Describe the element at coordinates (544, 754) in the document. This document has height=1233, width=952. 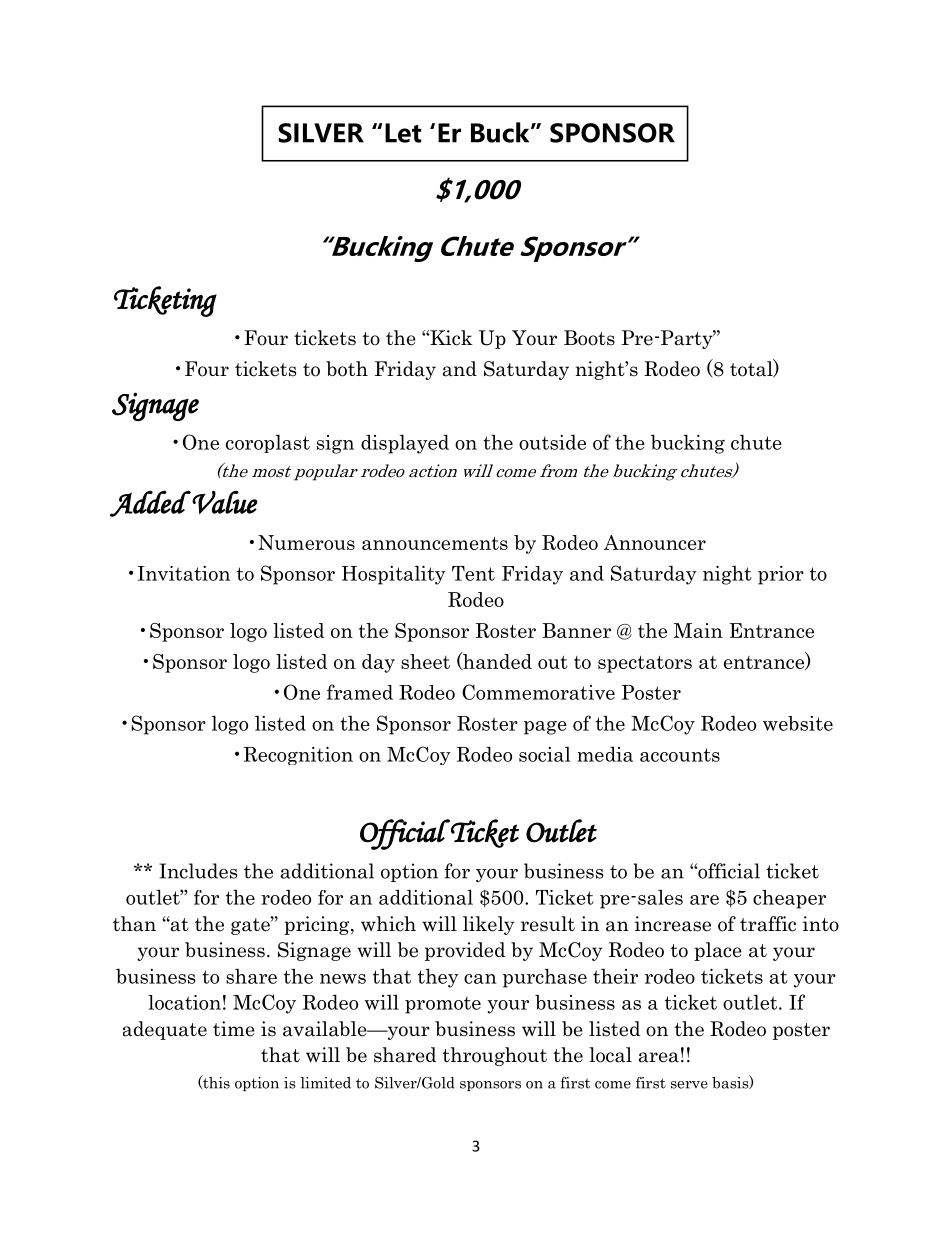
I see `social` at that location.
